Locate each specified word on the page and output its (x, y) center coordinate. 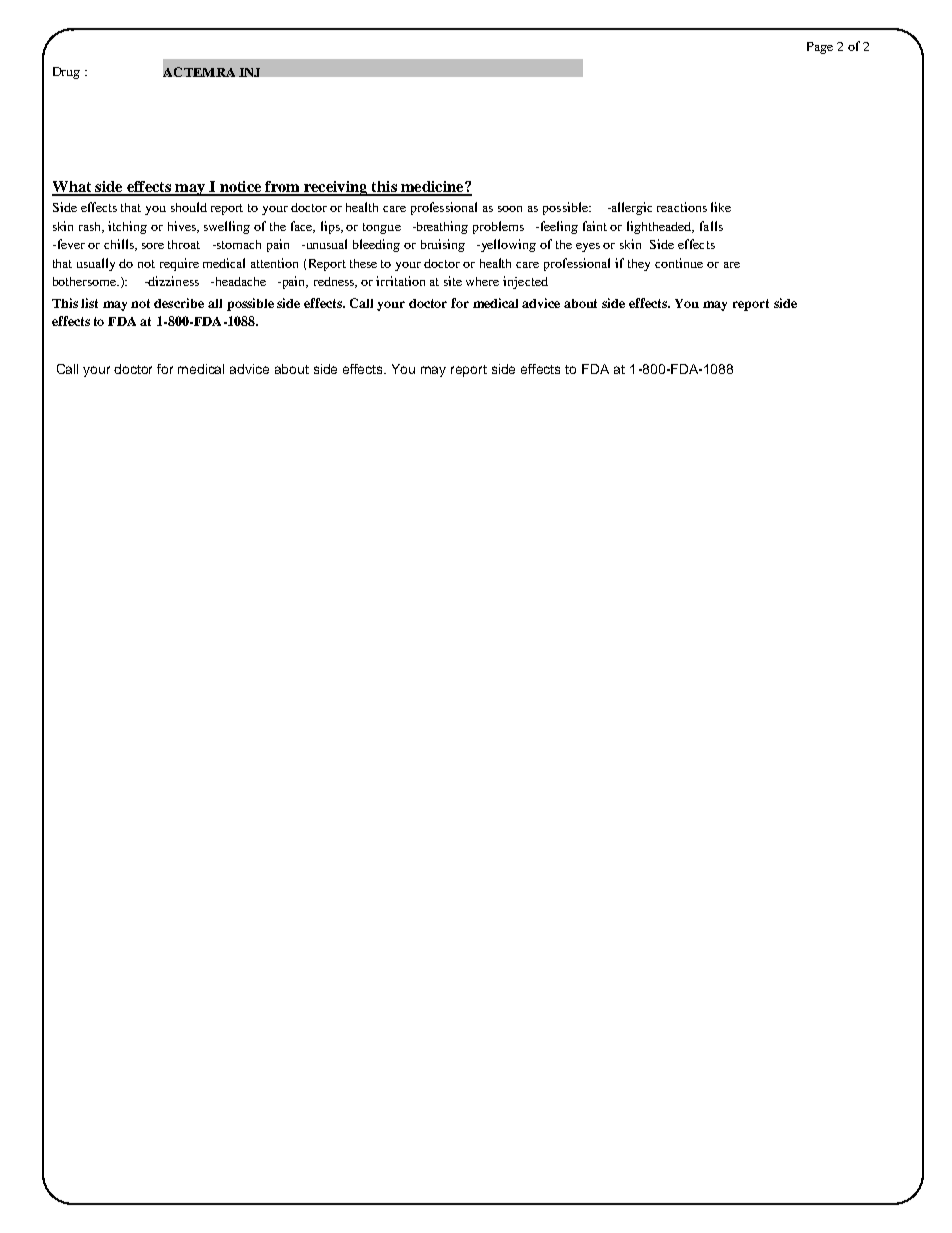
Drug (66, 73)
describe (179, 303)
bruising (443, 245)
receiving (336, 188)
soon (510, 209)
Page (820, 48)
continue (679, 263)
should (189, 207)
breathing (441, 227)
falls (711, 226)
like (721, 207)
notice (240, 188)
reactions (682, 207)
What (73, 188)
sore (153, 246)
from (282, 188)
